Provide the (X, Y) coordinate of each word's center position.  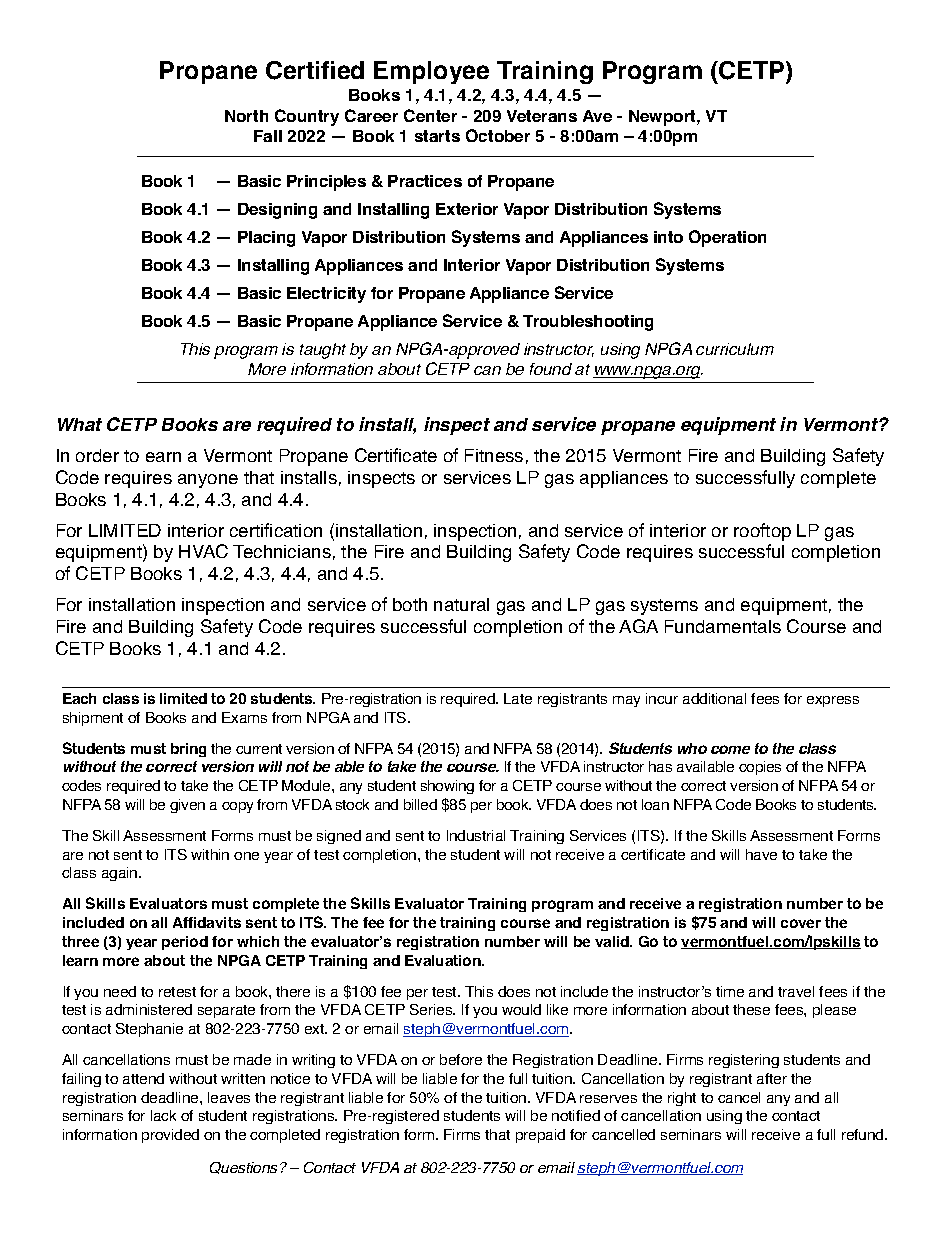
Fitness (494, 455)
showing (447, 787)
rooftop (762, 532)
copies (760, 768)
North (246, 116)
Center (430, 115)
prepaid (540, 1136)
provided (170, 1136)
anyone (208, 481)
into (668, 237)
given (187, 806)
